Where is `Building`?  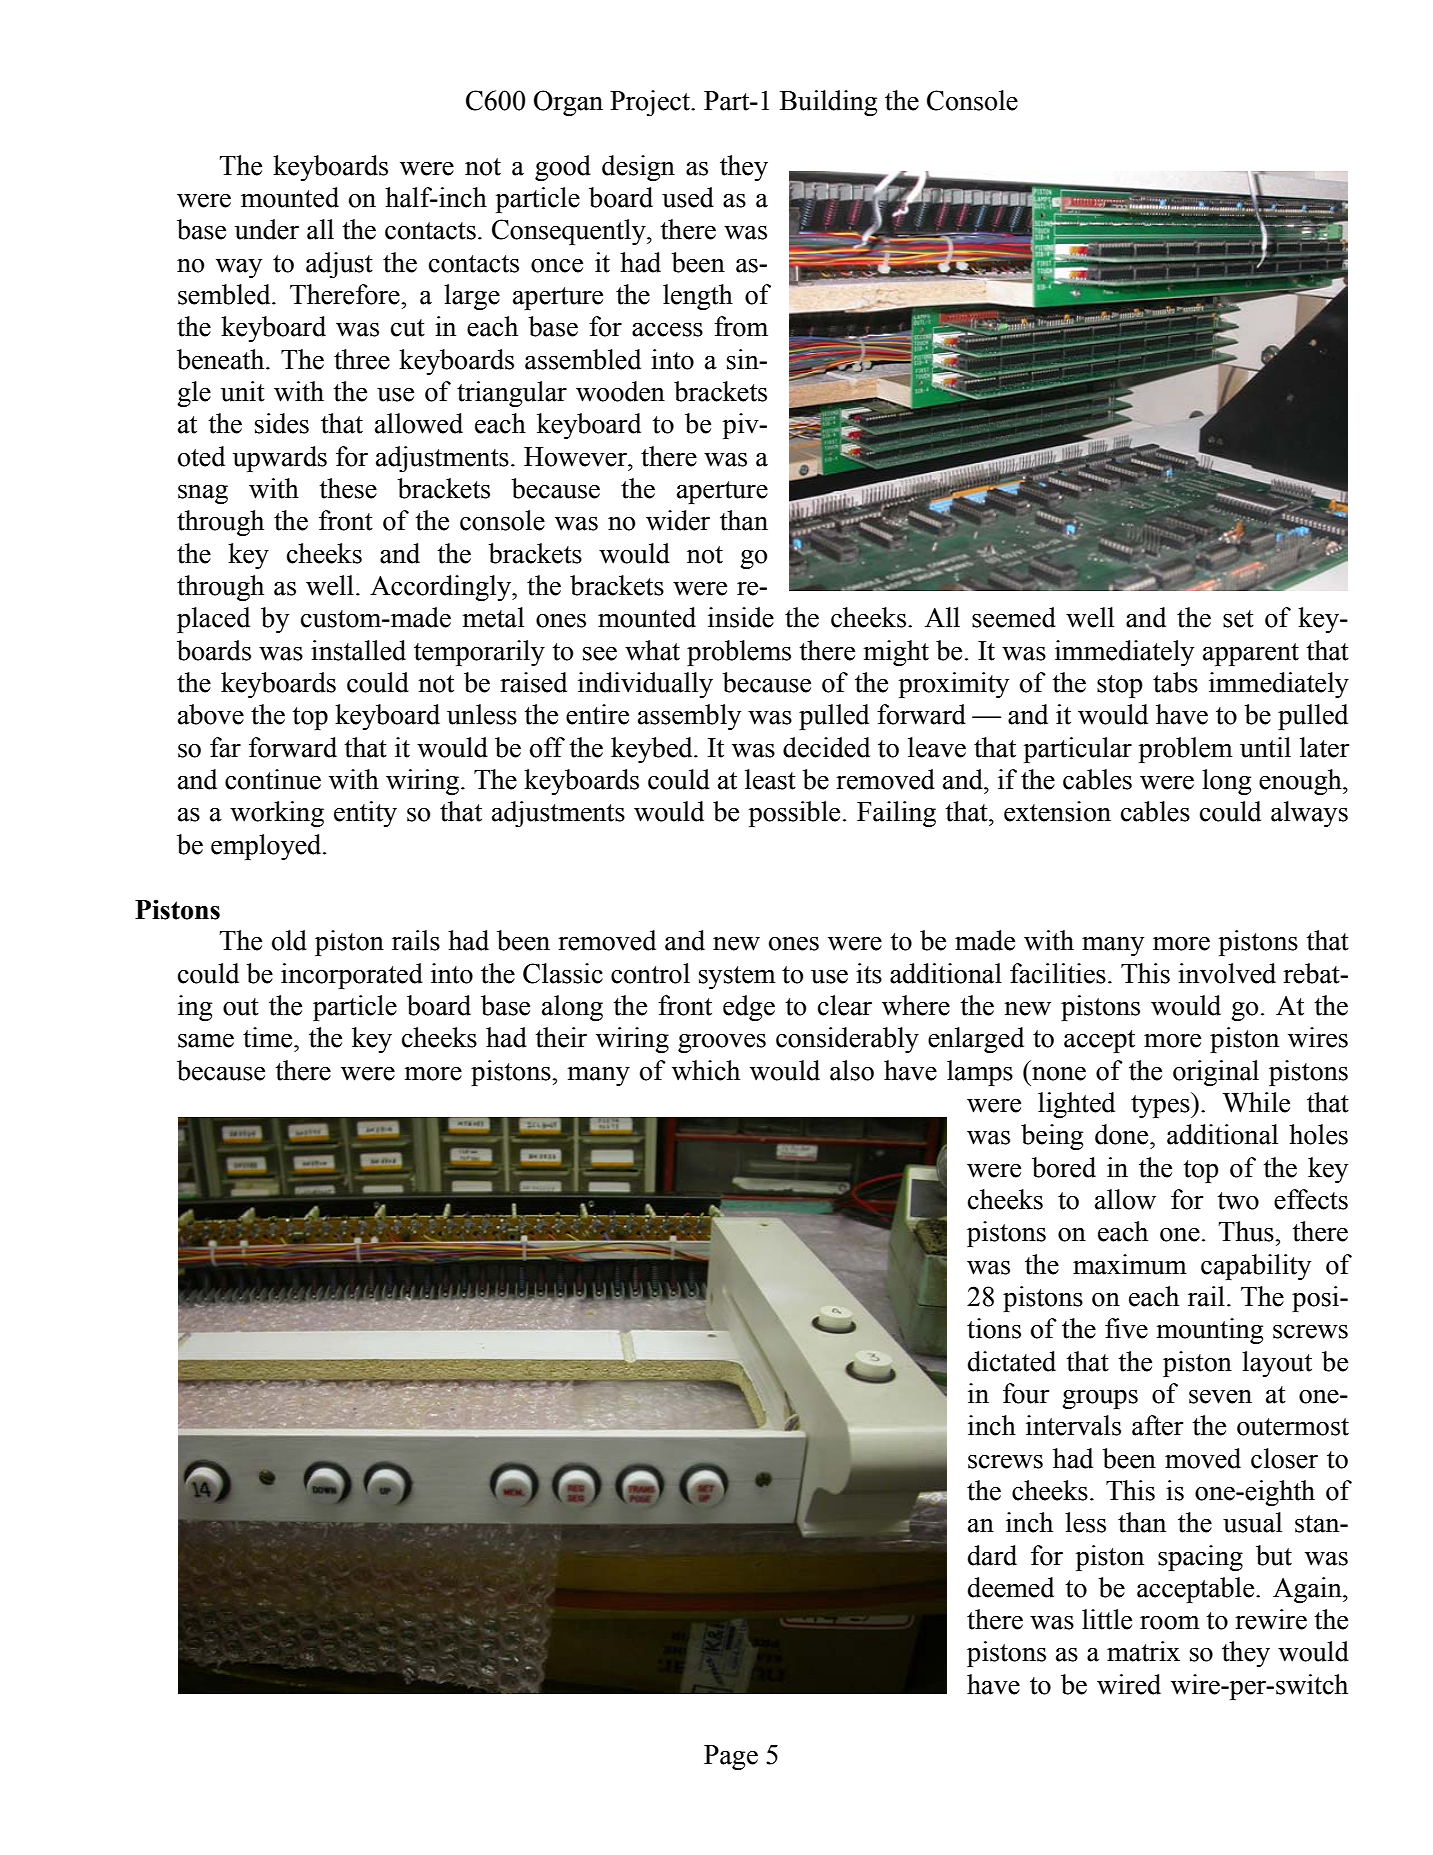 Building is located at coordinates (828, 103).
